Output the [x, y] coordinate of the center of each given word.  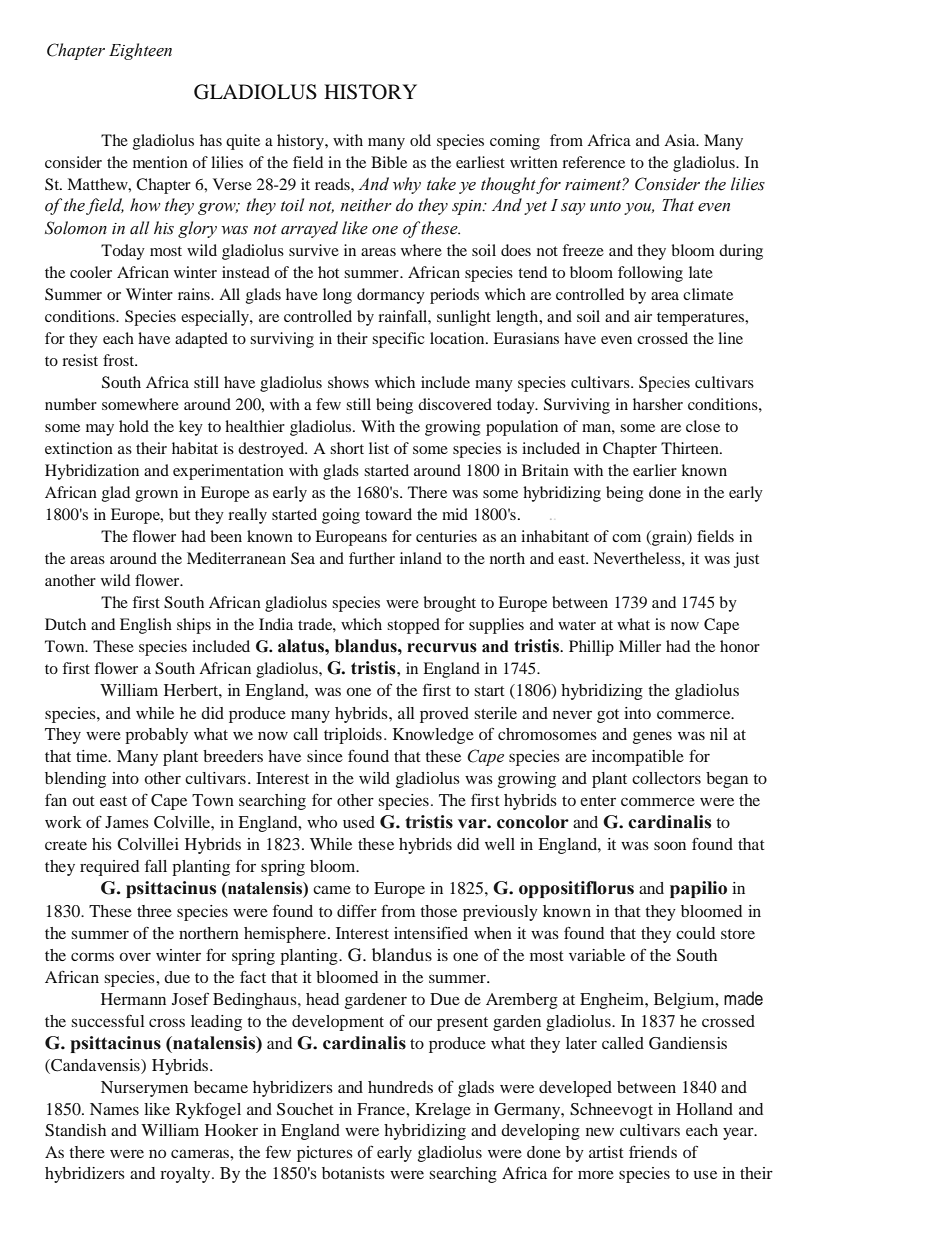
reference [593, 162]
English [146, 626]
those [438, 911]
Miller [640, 646]
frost [120, 360]
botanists [353, 1173]
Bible [389, 162]
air [643, 316]
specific [398, 340]
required [109, 868]
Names [114, 1109]
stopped [413, 626]
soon [670, 845]
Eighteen [140, 51]
